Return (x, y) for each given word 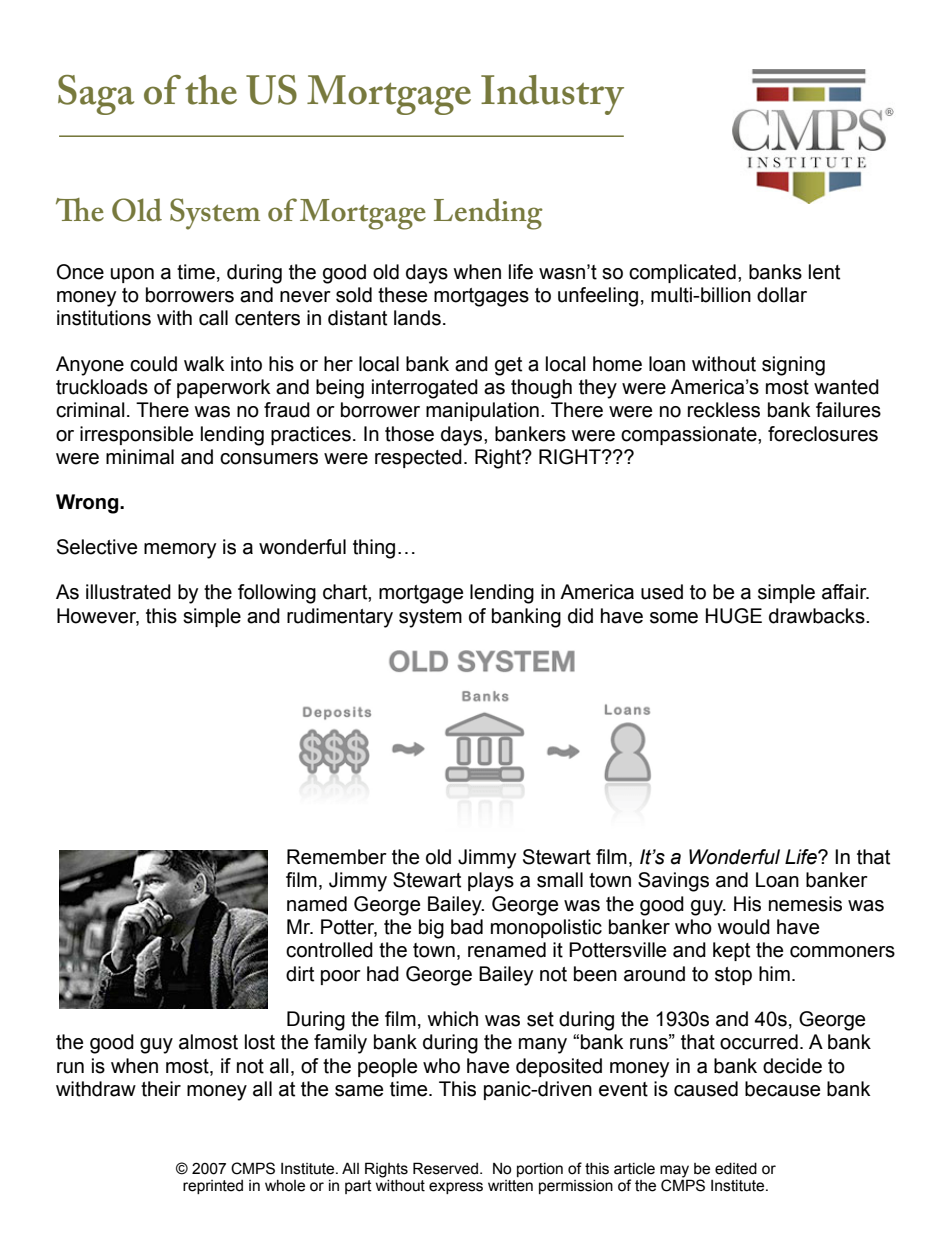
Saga (96, 95)
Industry (552, 95)
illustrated (128, 592)
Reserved (445, 1168)
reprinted (213, 1187)
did (580, 616)
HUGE (734, 616)
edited (736, 1169)
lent (824, 272)
